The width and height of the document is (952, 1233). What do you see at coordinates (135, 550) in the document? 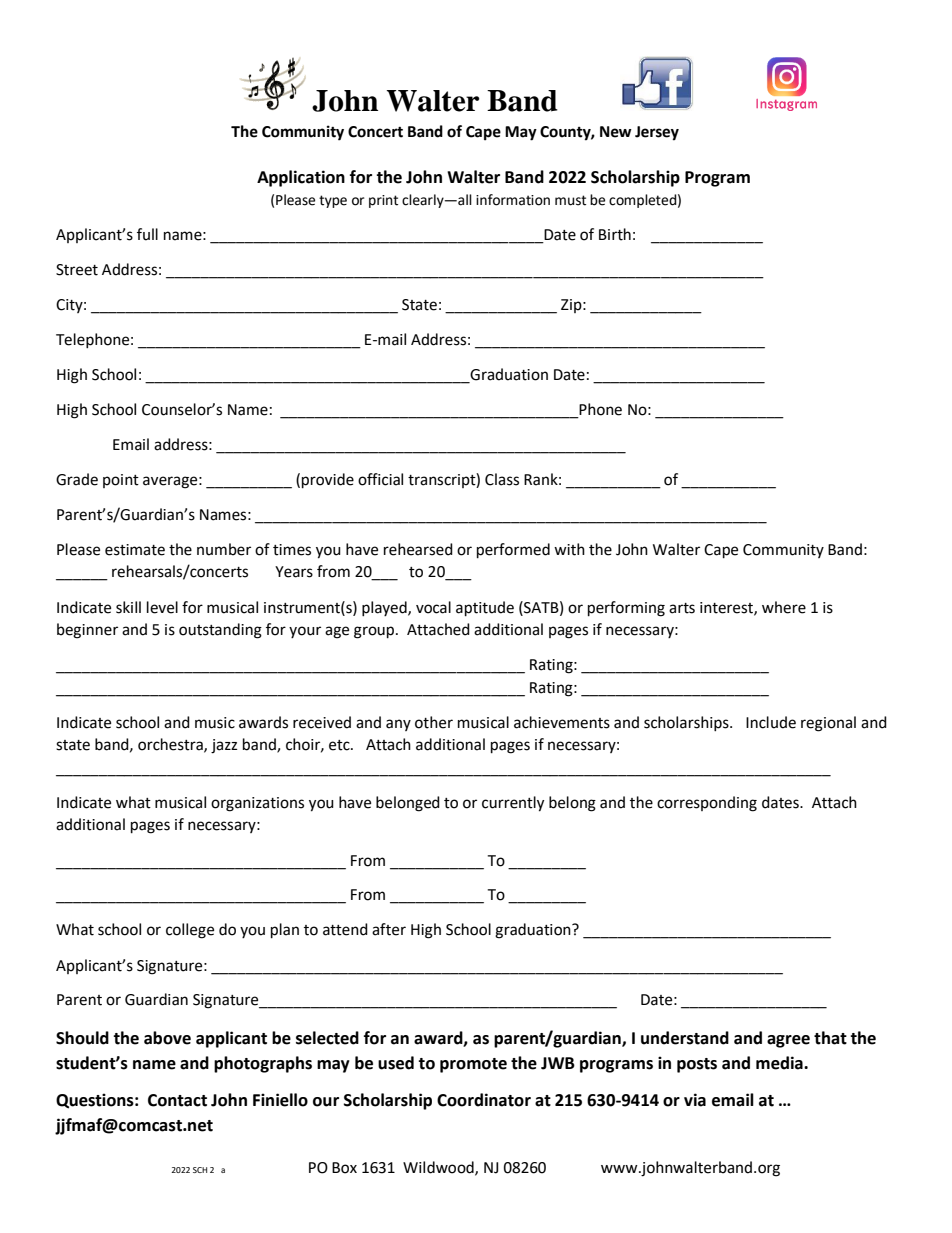
I see `estimate` at bounding box center [135, 550].
